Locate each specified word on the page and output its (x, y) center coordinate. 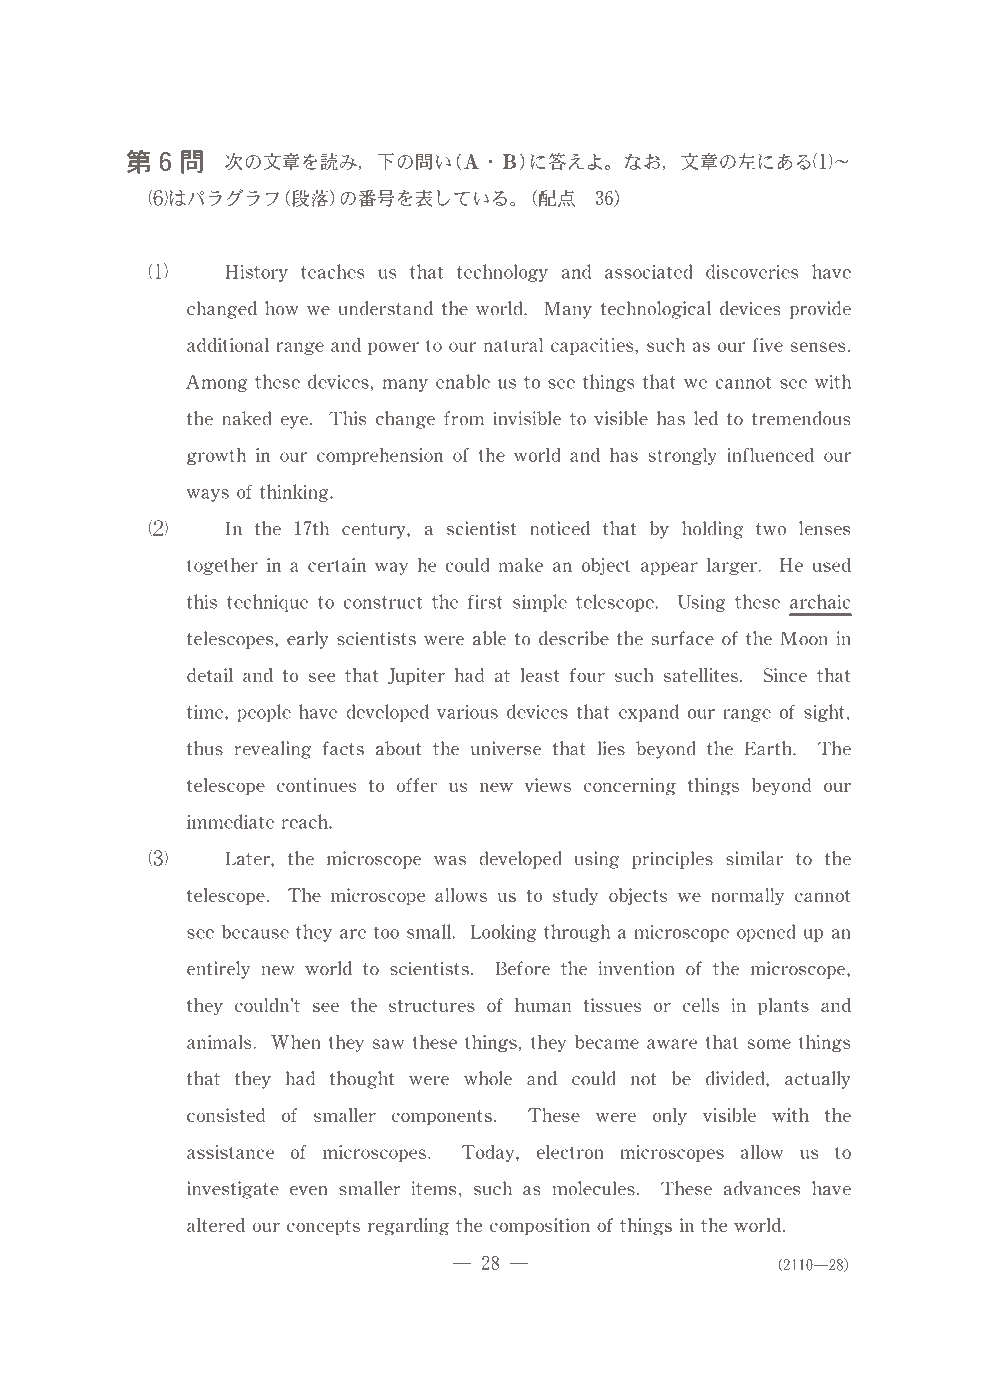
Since (785, 675)
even (308, 1191)
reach (306, 821)
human (543, 1005)
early (308, 640)
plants (783, 1006)
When (296, 1042)
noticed (560, 528)
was (450, 861)
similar (754, 858)
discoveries (752, 271)
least (540, 675)
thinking (295, 493)
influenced (770, 455)
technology (502, 273)
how (282, 308)
